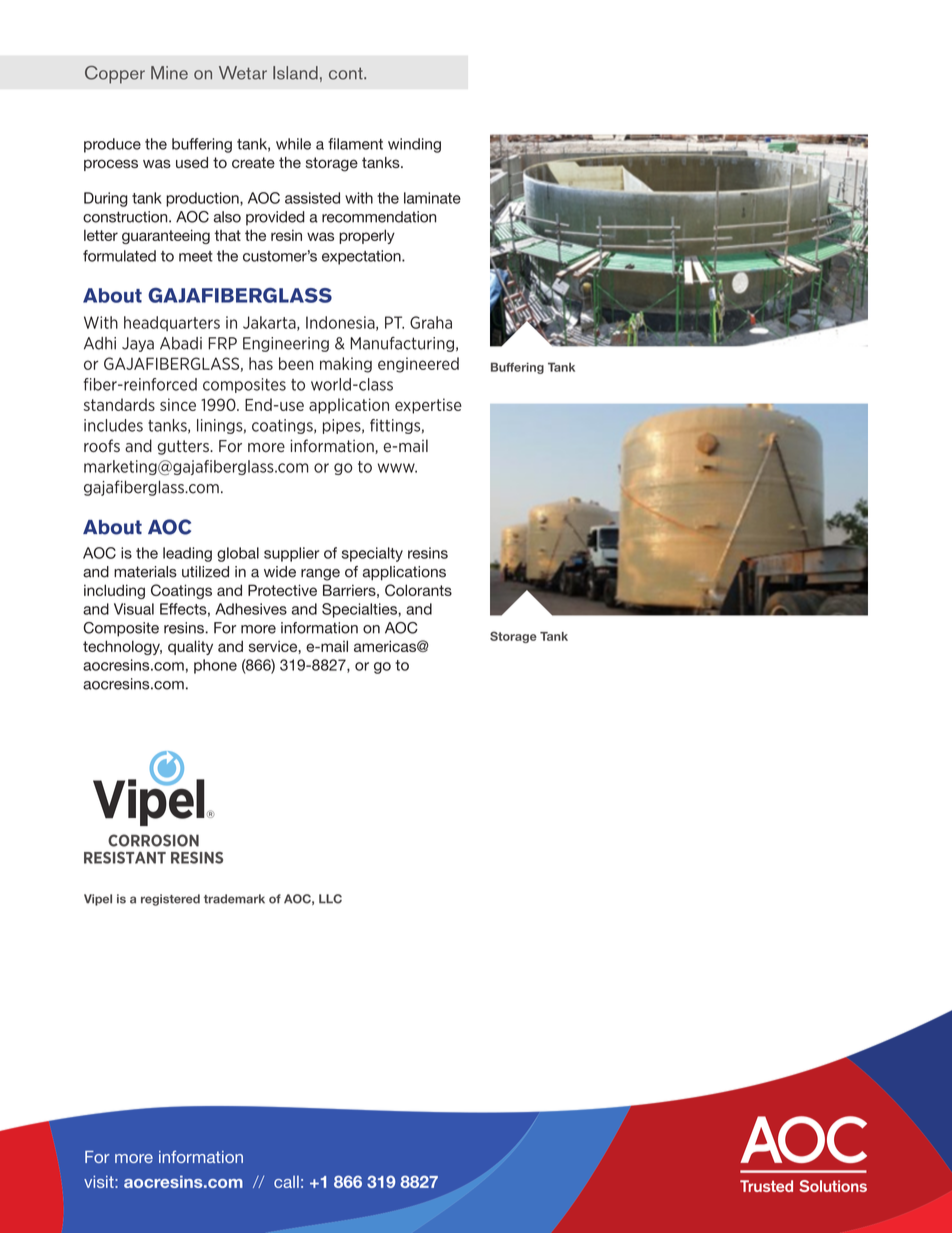 The height and width of the page is (1233, 952). I want to click on Island, so click(295, 73).
